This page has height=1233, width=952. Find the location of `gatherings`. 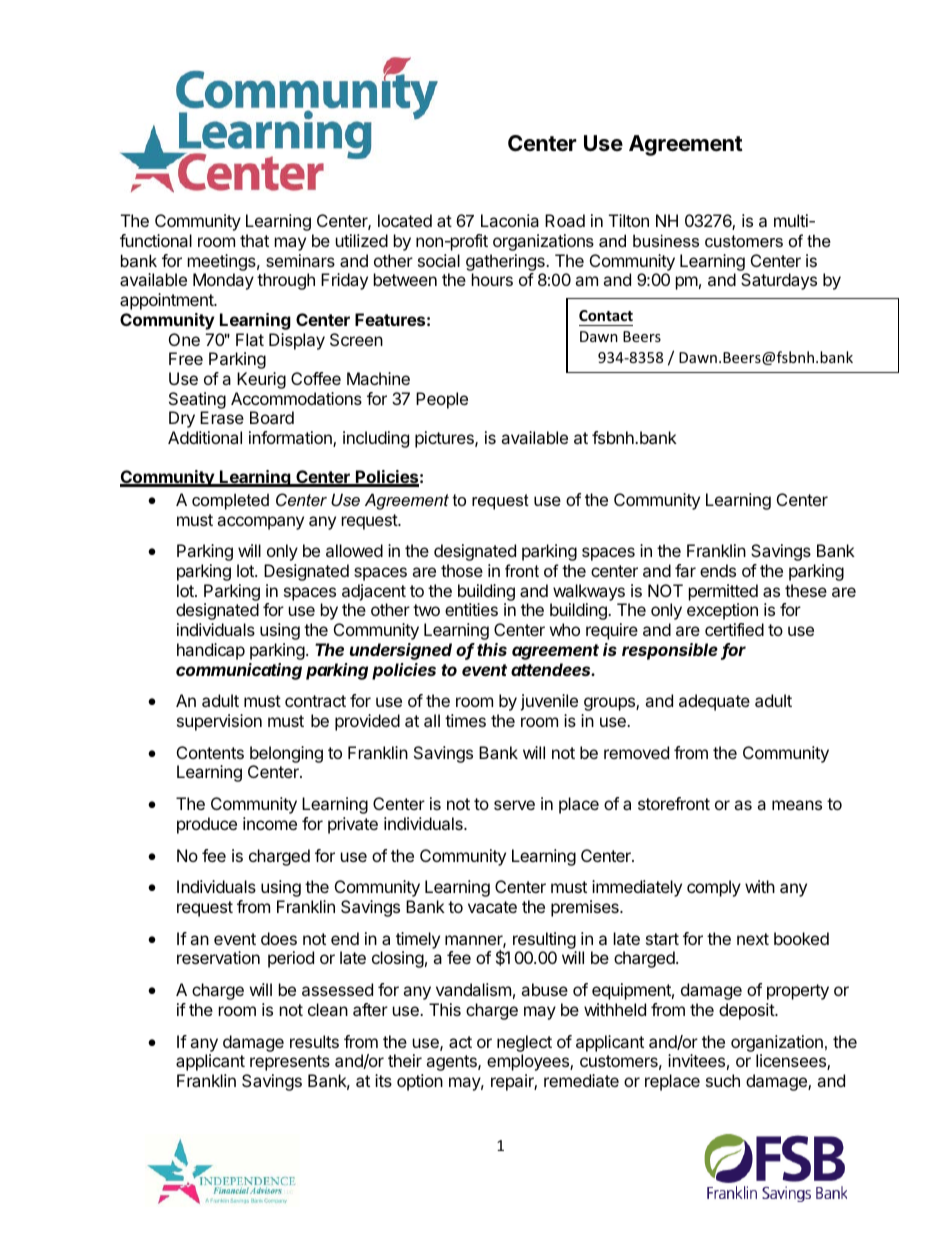

gatherings is located at coordinates (506, 262).
